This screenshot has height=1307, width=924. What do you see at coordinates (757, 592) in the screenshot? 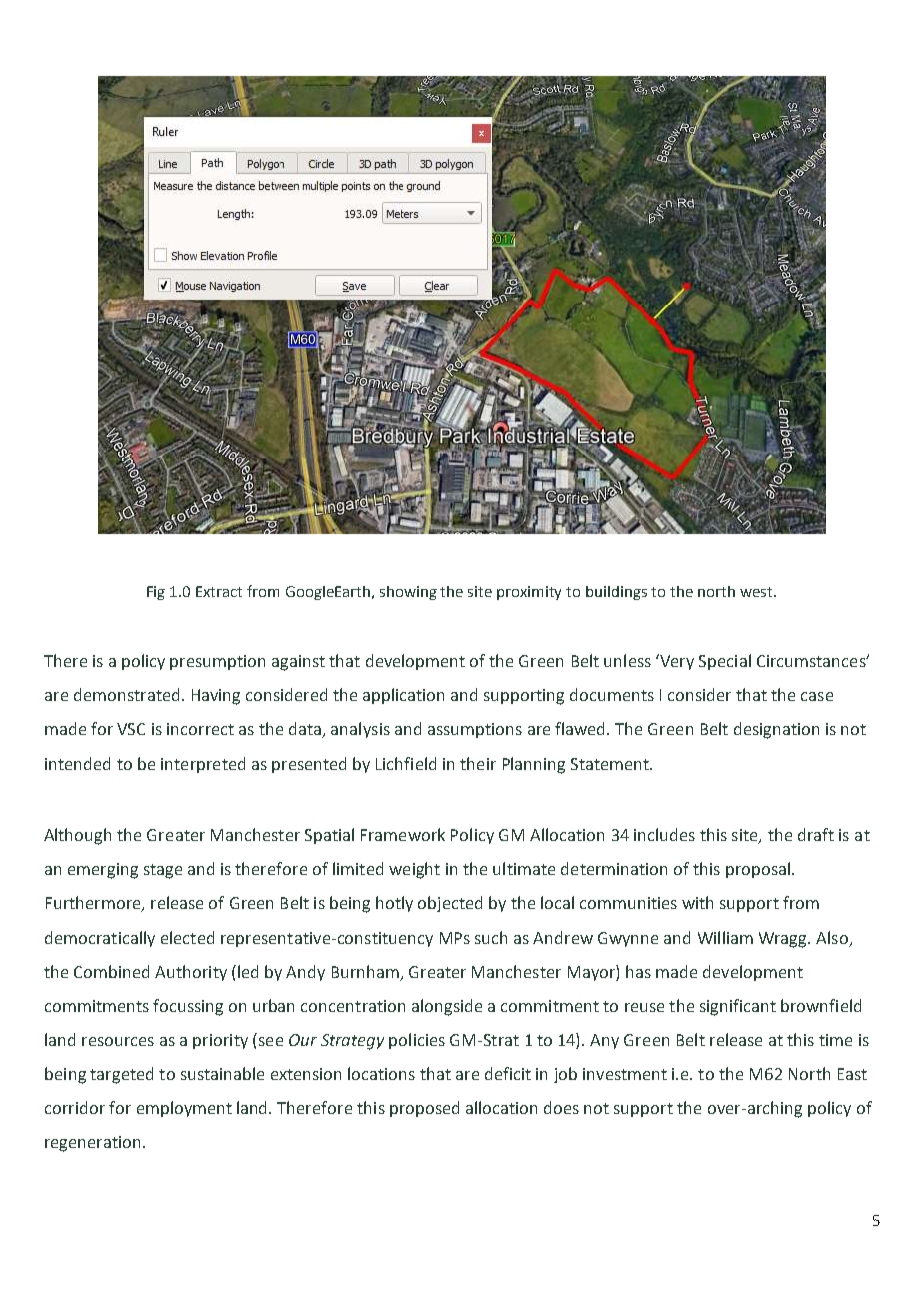
I see `west` at bounding box center [757, 592].
